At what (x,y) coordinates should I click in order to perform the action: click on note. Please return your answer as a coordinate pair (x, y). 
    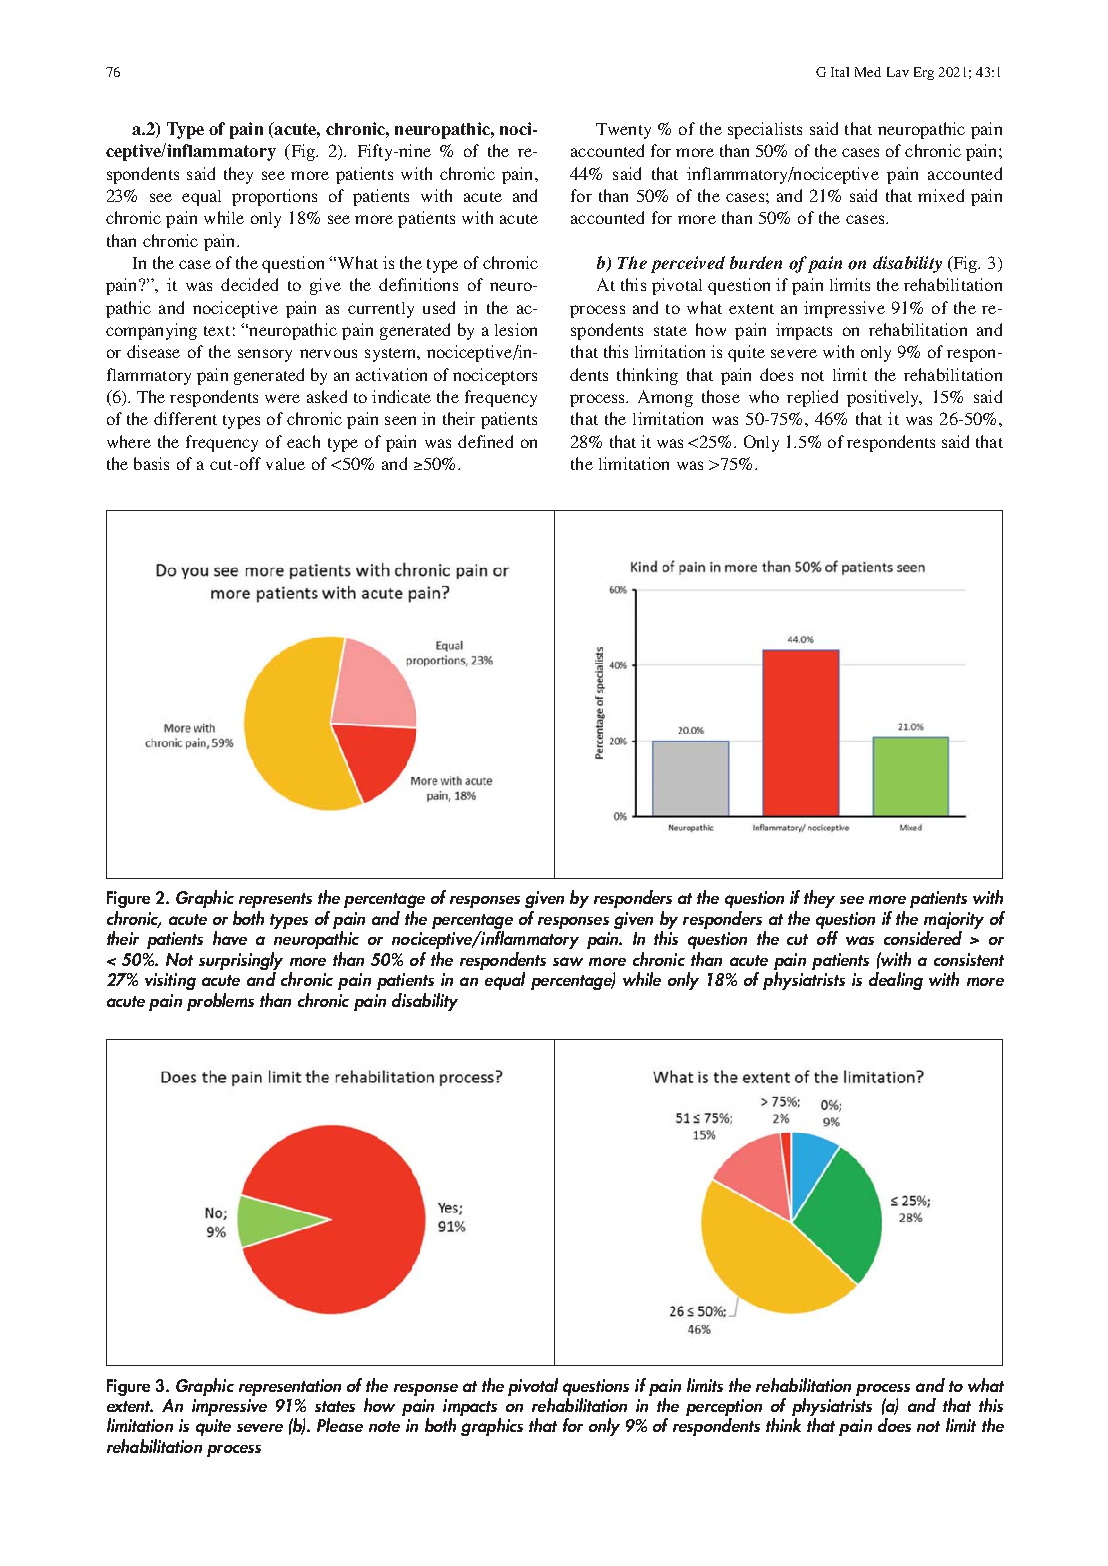
    Looking at the image, I should click on (384, 1426).
